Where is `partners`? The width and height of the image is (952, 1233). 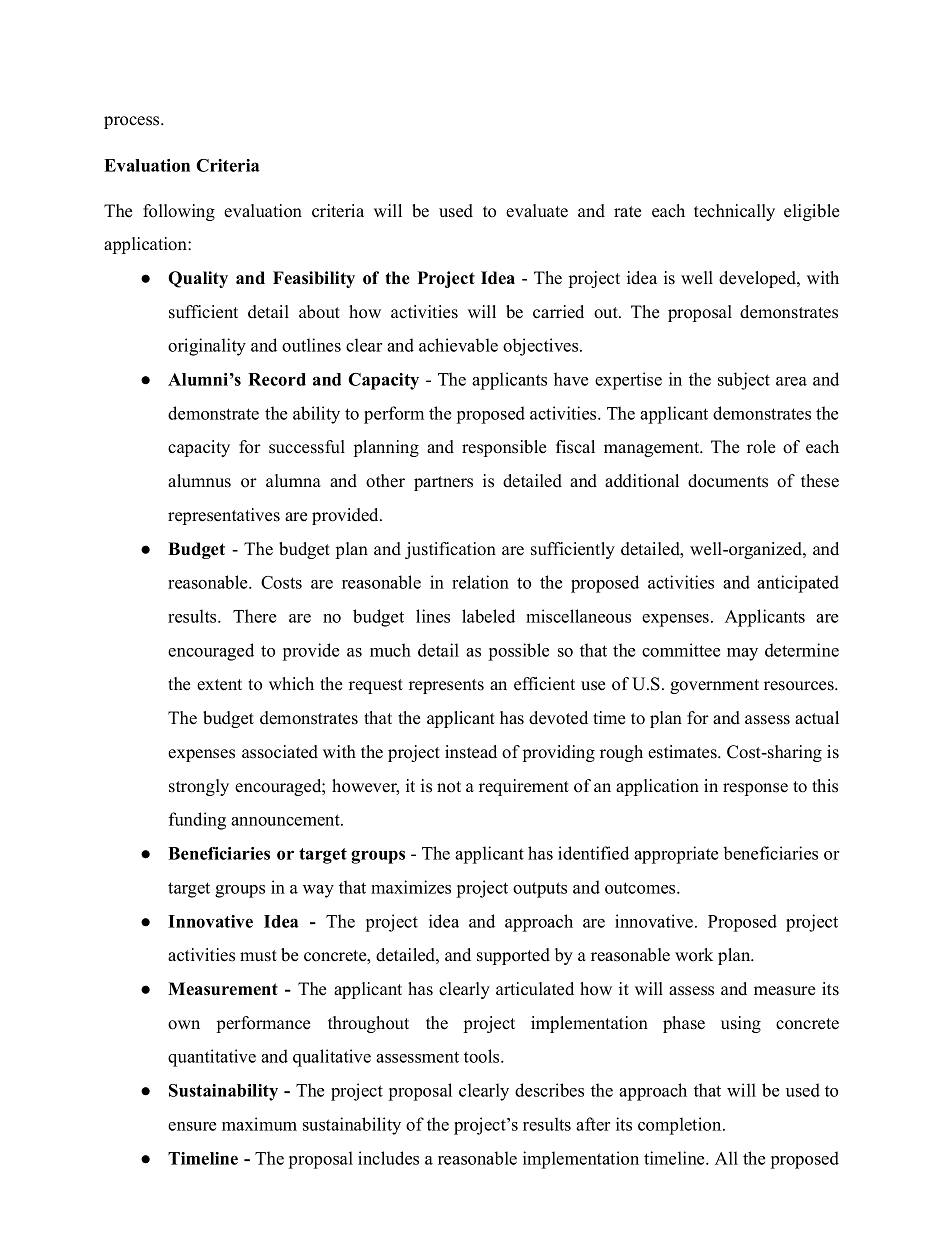
partners is located at coordinates (443, 483).
